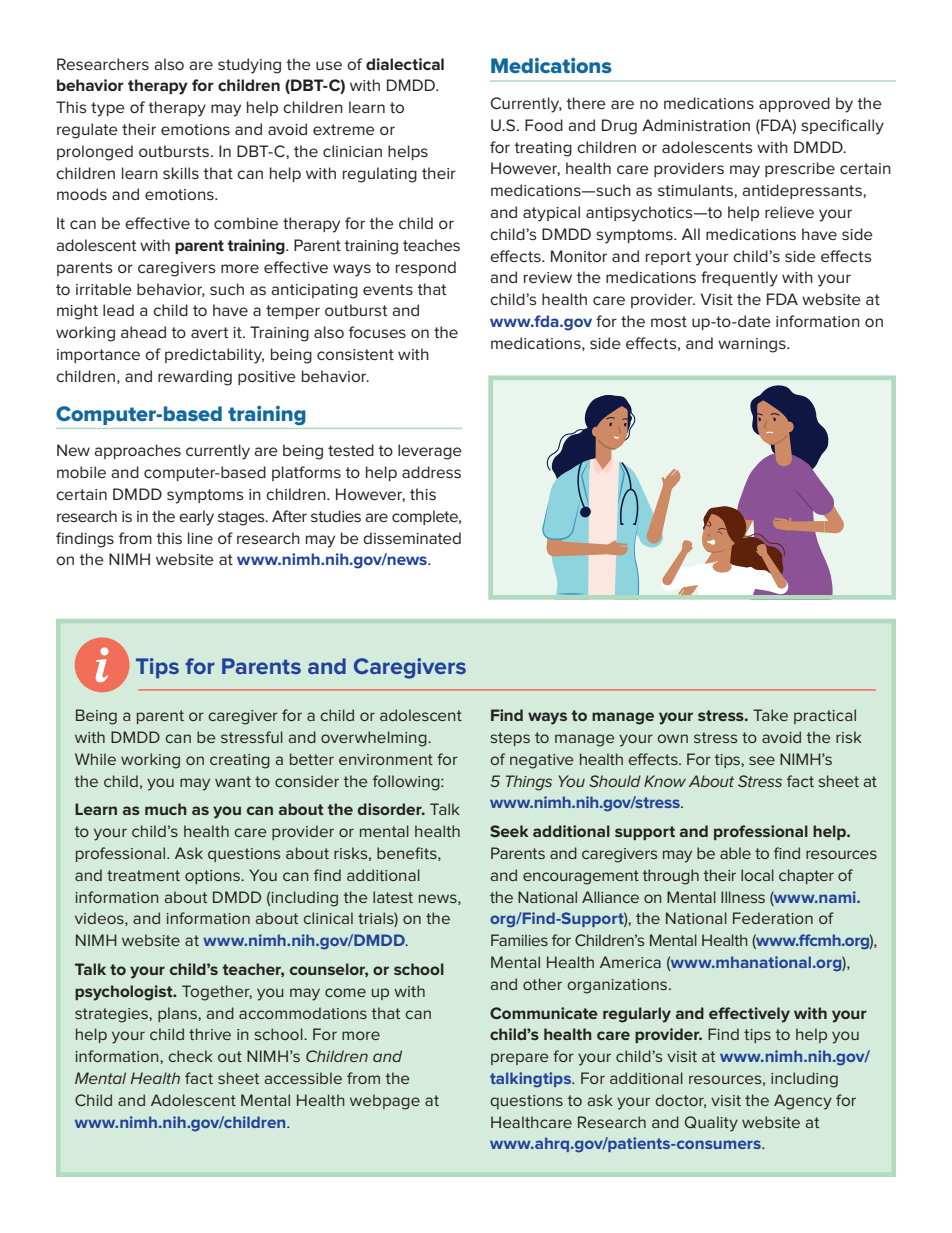 The height and width of the screenshot is (1233, 952). I want to click on Take, so click(770, 715).
